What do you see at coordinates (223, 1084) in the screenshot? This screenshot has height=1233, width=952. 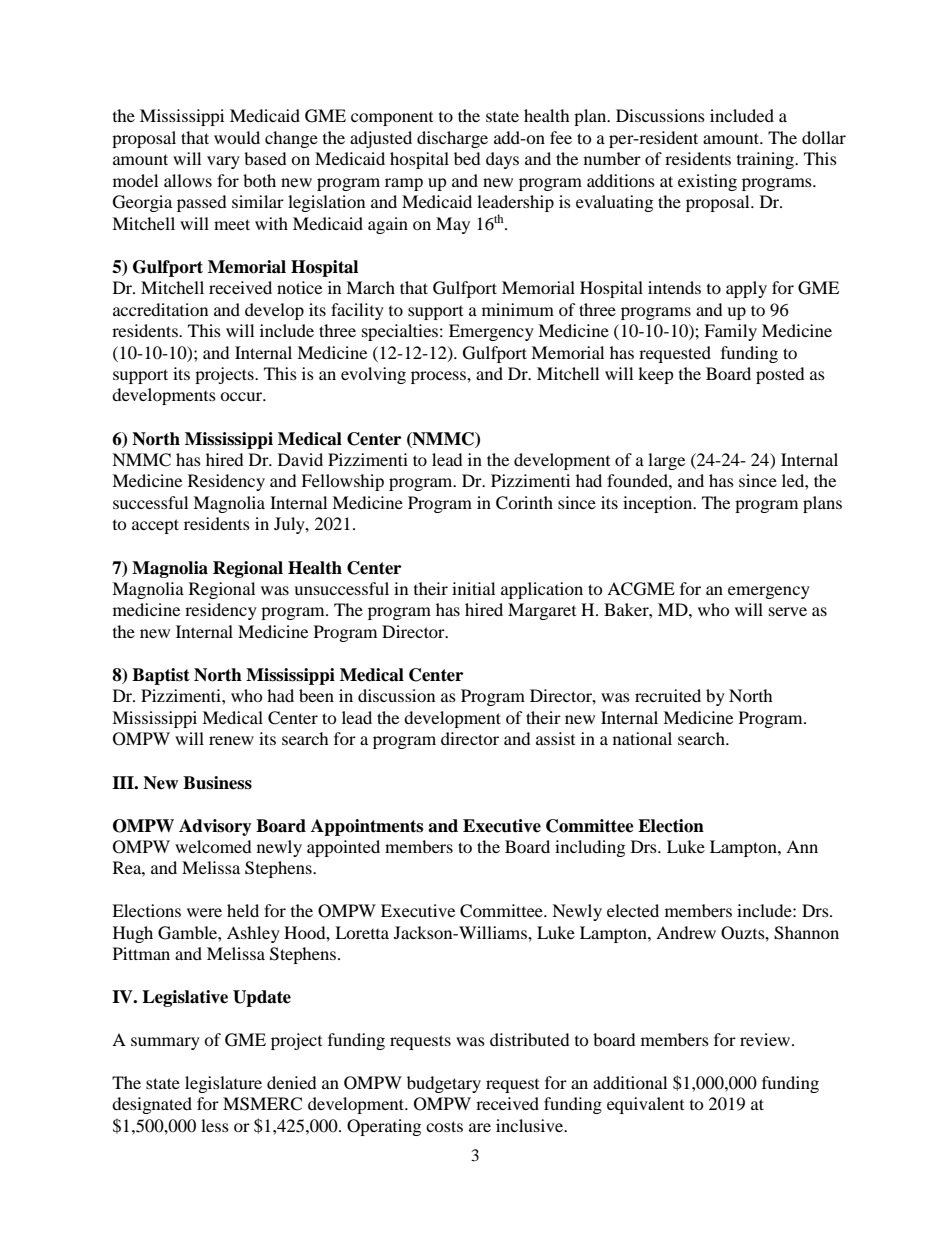 I see `legislature` at bounding box center [223, 1084].
